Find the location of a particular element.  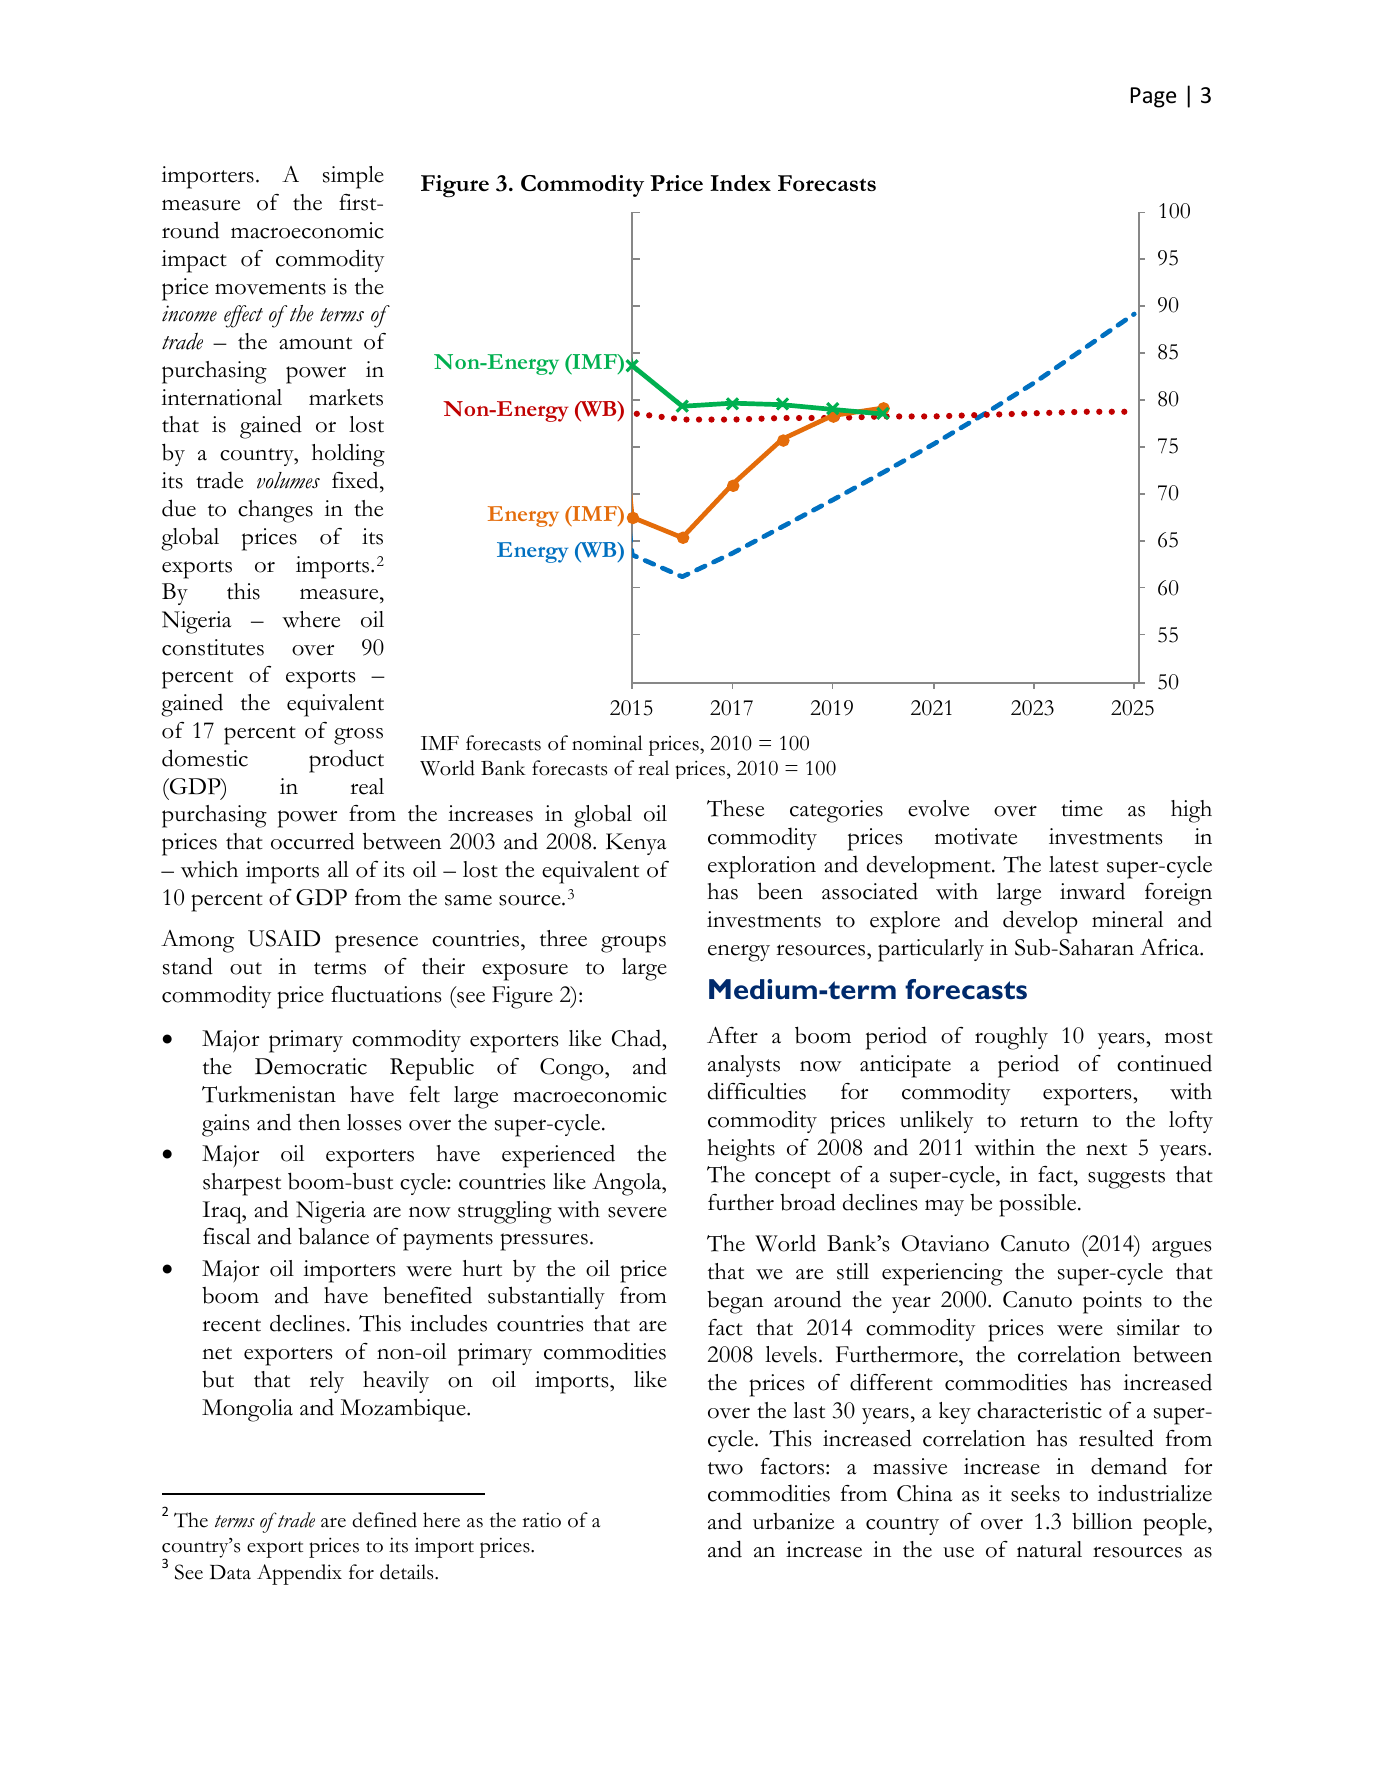

Kenya is located at coordinates (636, 844).
